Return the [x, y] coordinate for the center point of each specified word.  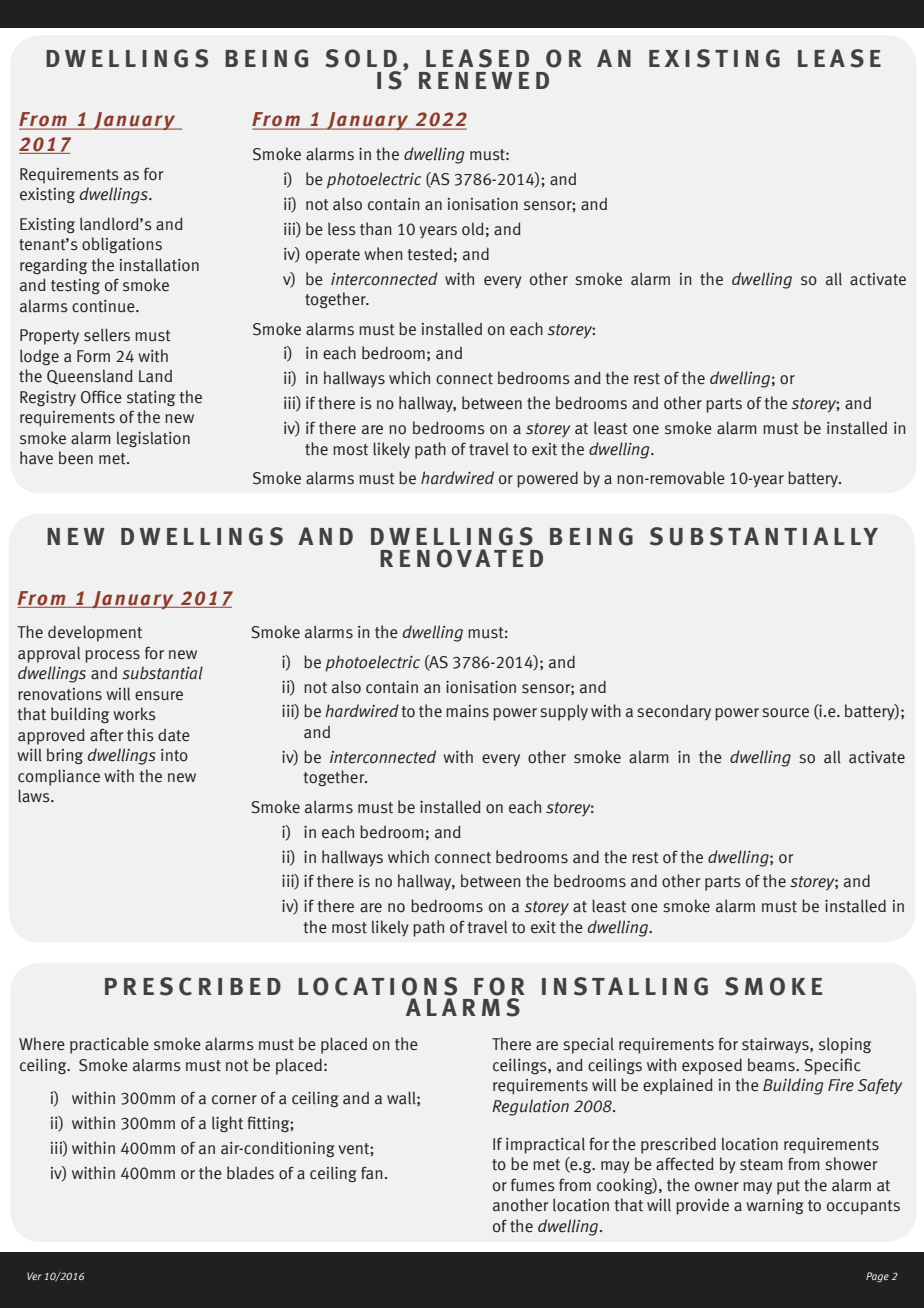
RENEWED [484, 80]
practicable [109, 1045]
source [785, 713]
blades [250, 1173]
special [588, 1046]
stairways [776, 1045]
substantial [162, 673]
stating [151, 398]
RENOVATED [461, 558]
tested [430, 254]
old [473, 229]
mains [467, 711]
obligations [122, 245]
